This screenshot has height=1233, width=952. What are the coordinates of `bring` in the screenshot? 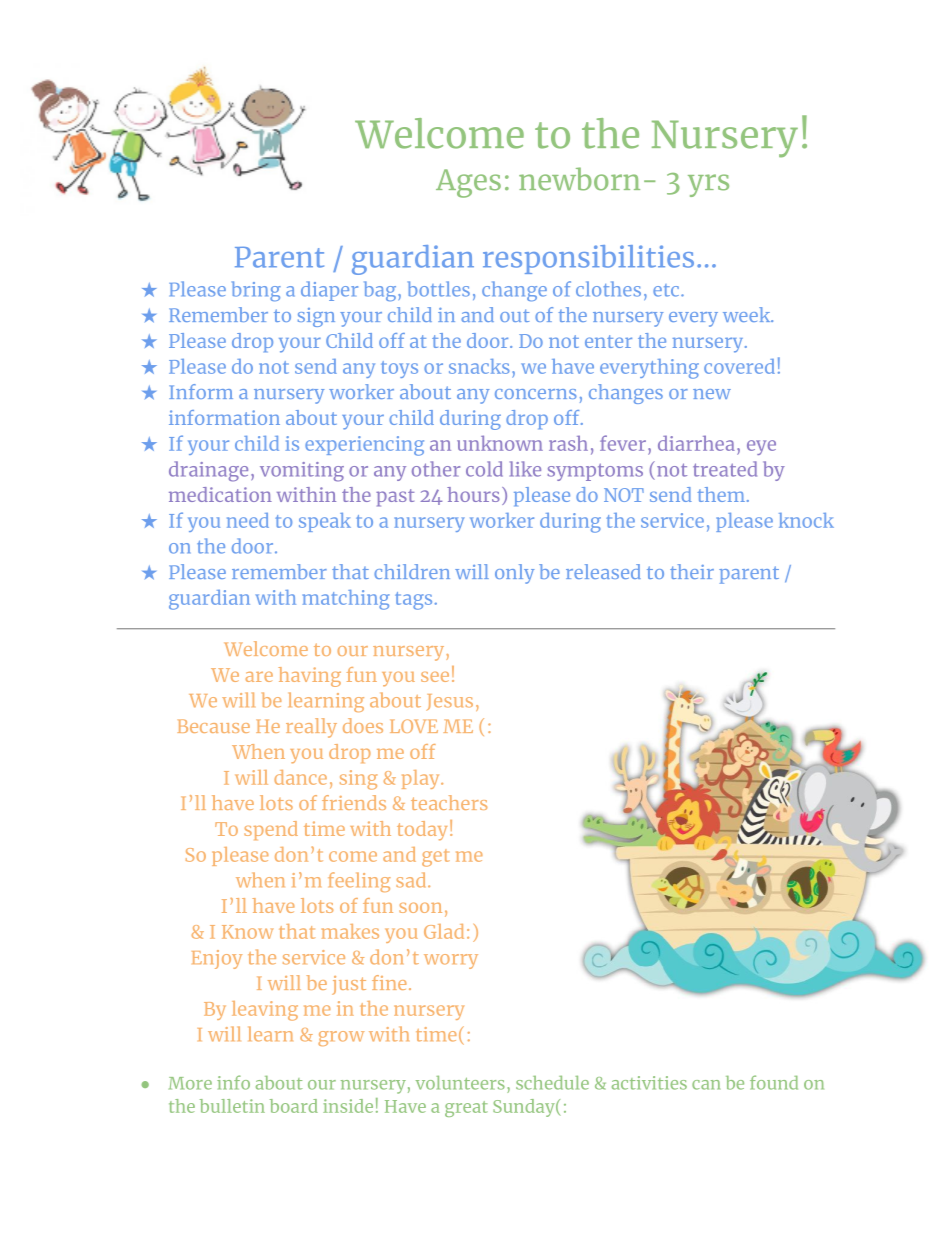 It's located at (256, 291).
